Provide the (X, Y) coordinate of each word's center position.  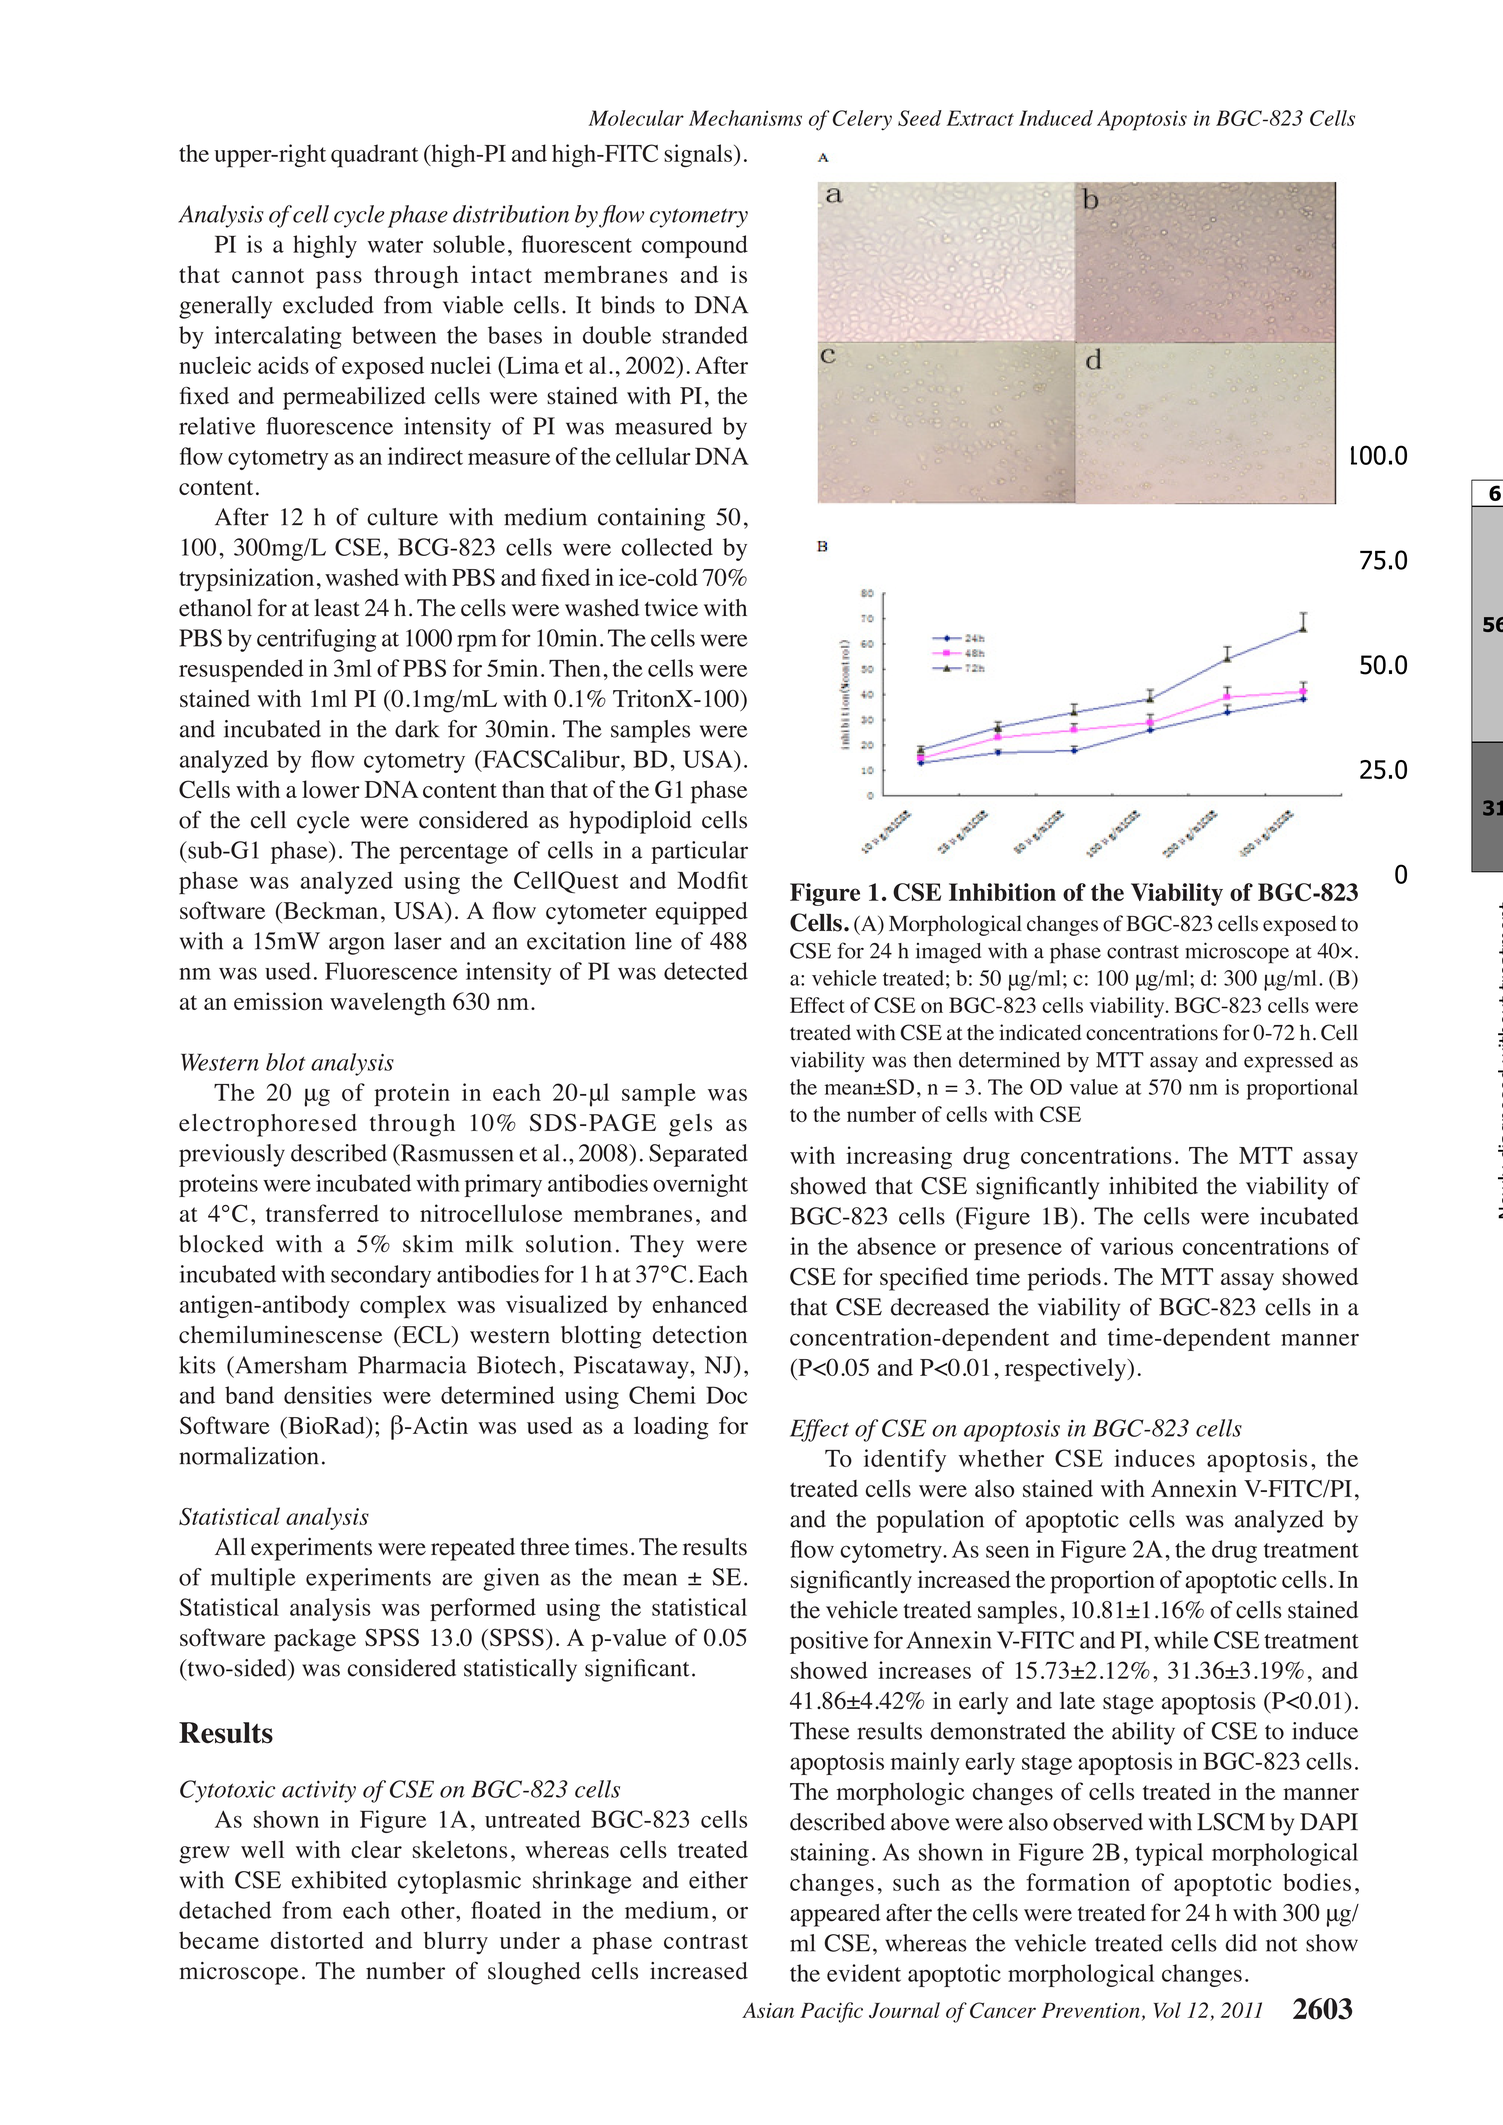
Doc (726, 1395)
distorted (317, 1940)
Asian (768, 2010)
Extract (980, 118)
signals (698, 155)
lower (331, 789)
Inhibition (1002, 892)
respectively (1067, 1370)
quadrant (374, 156)
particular (699, 852)
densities (328, 1395)
